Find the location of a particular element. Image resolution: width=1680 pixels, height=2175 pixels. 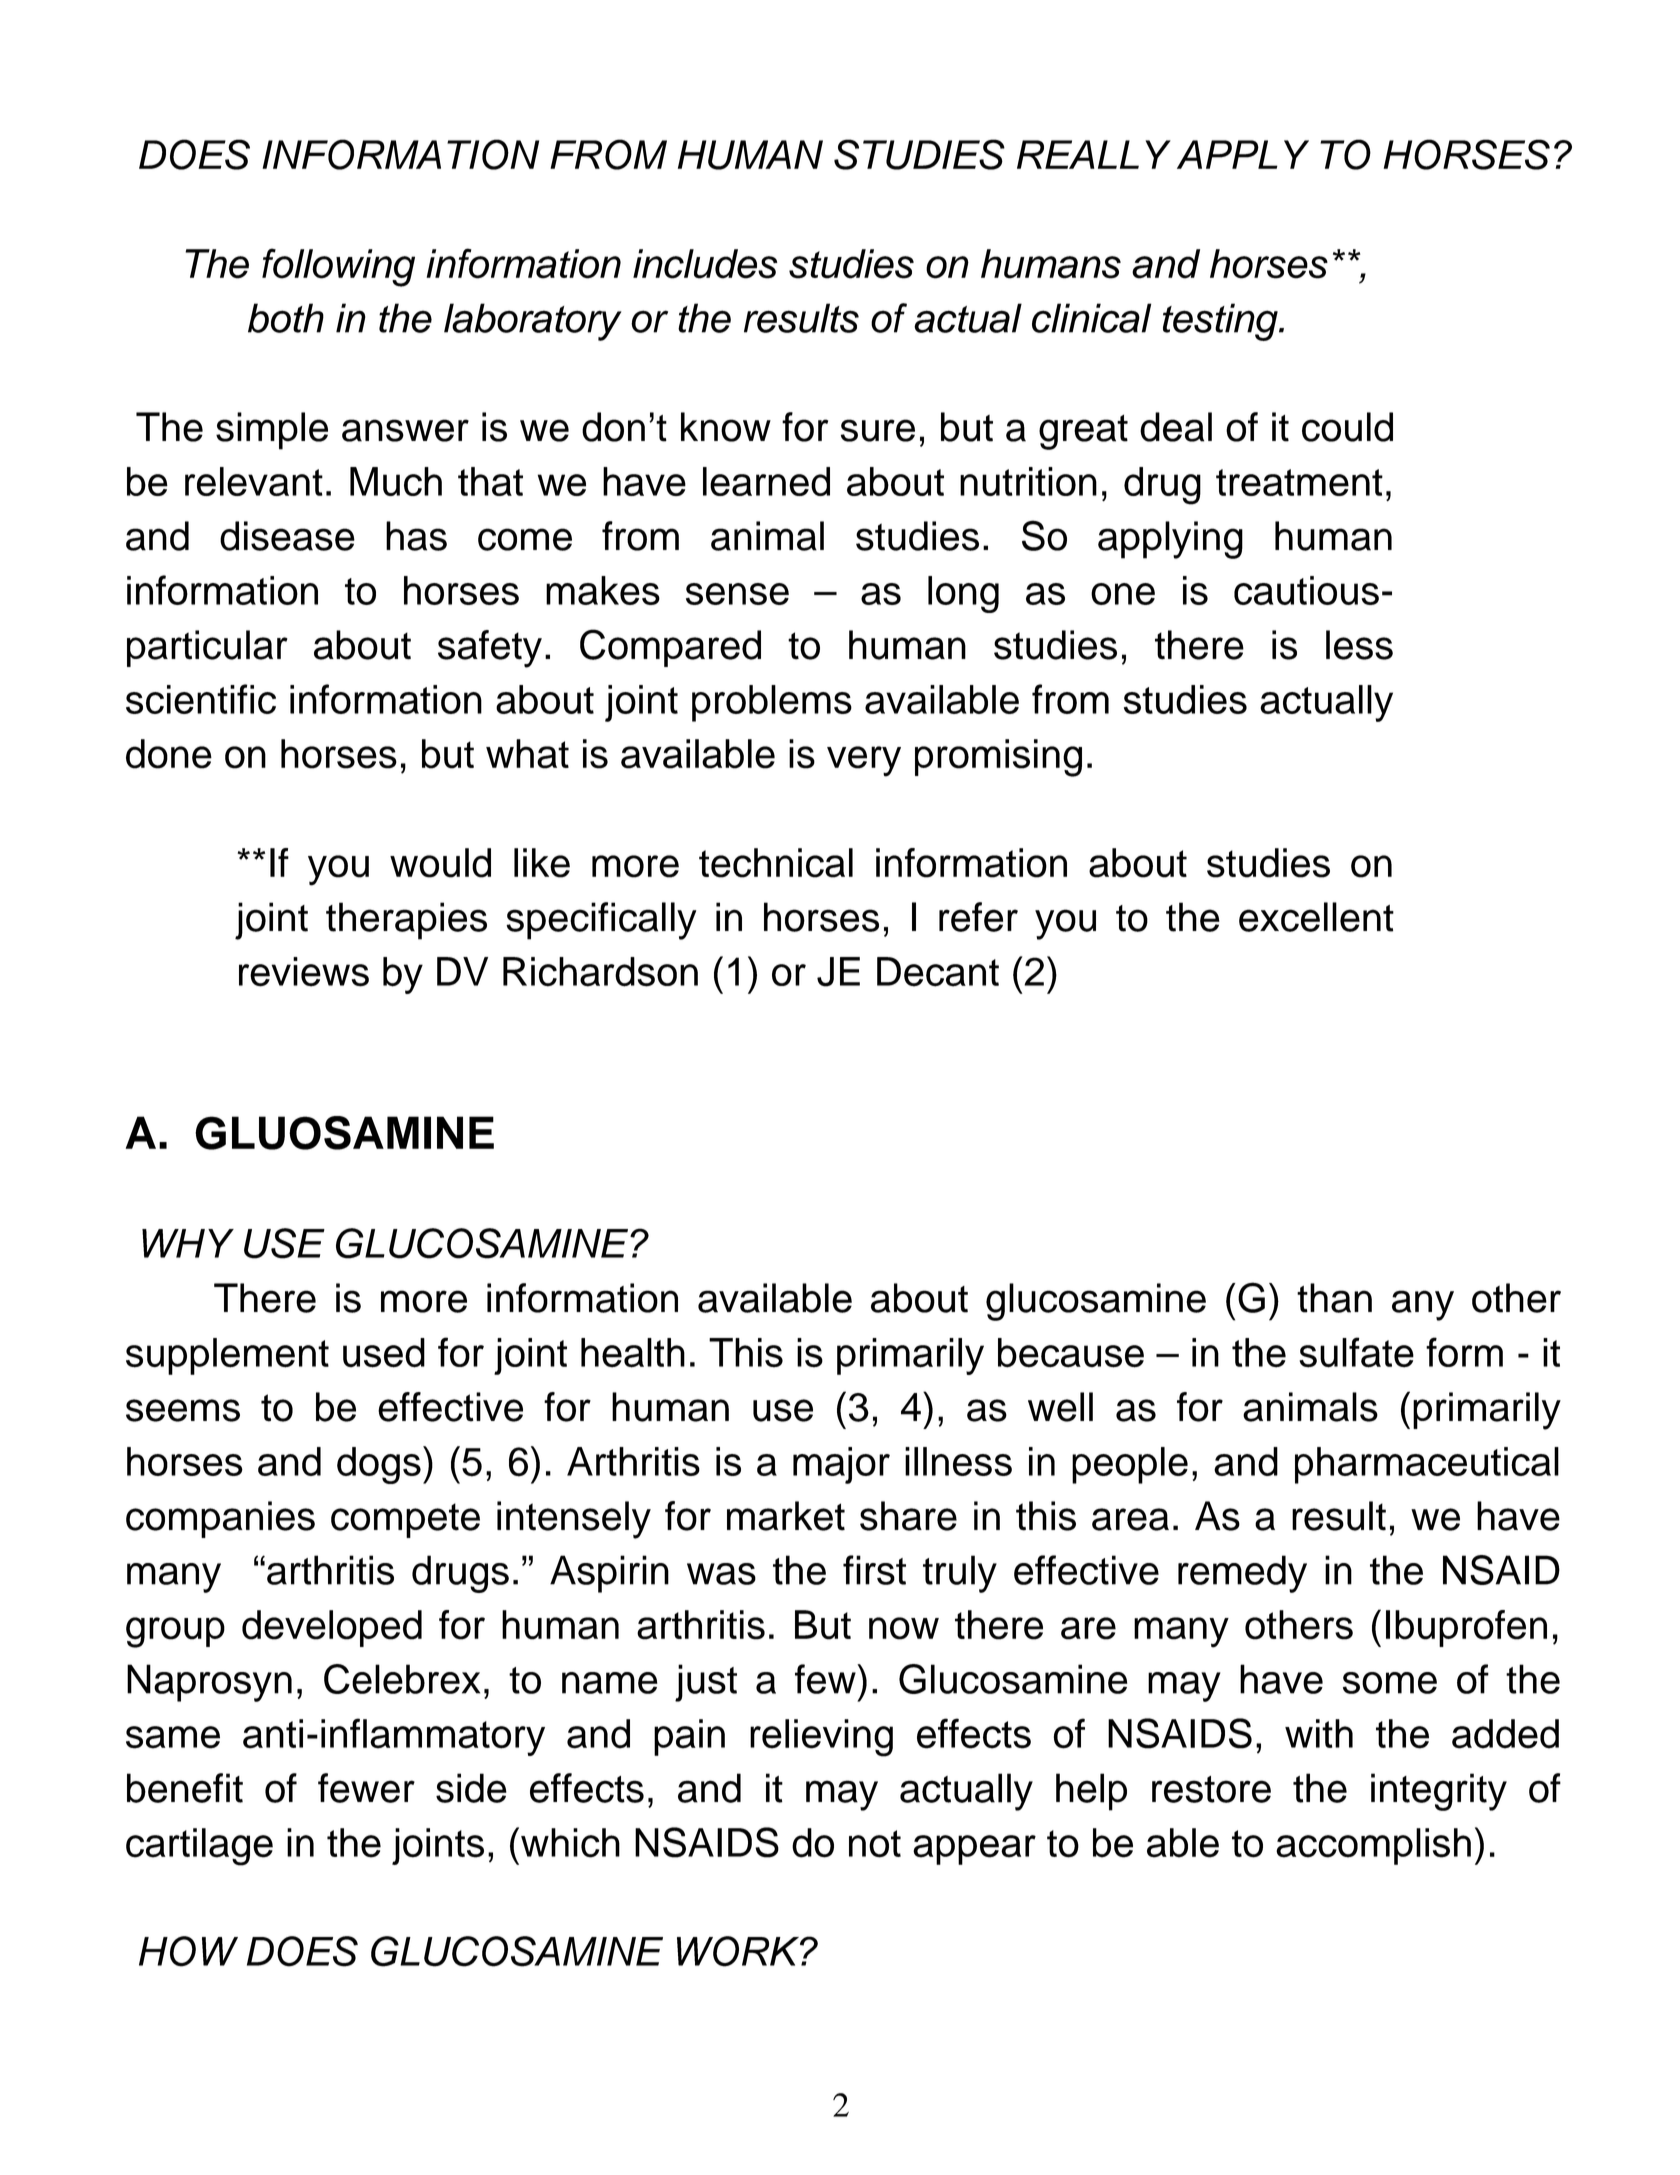

scientific is located at coordinates (201, 699).
